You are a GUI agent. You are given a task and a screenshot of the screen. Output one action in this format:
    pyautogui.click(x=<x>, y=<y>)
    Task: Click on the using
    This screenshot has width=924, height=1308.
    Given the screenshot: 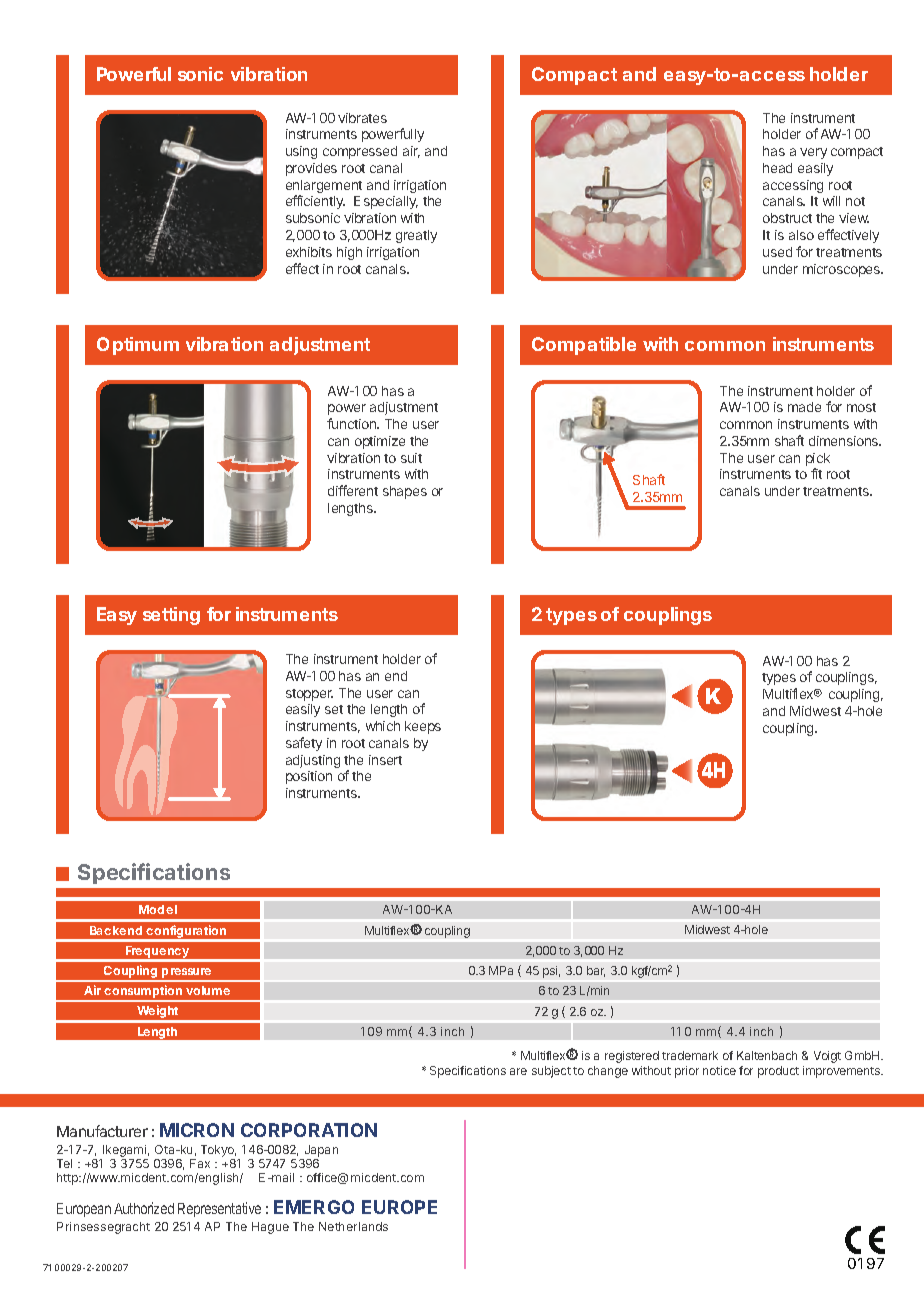 What is the action you would take?
    pyautogui.click(x=301, y=152)
